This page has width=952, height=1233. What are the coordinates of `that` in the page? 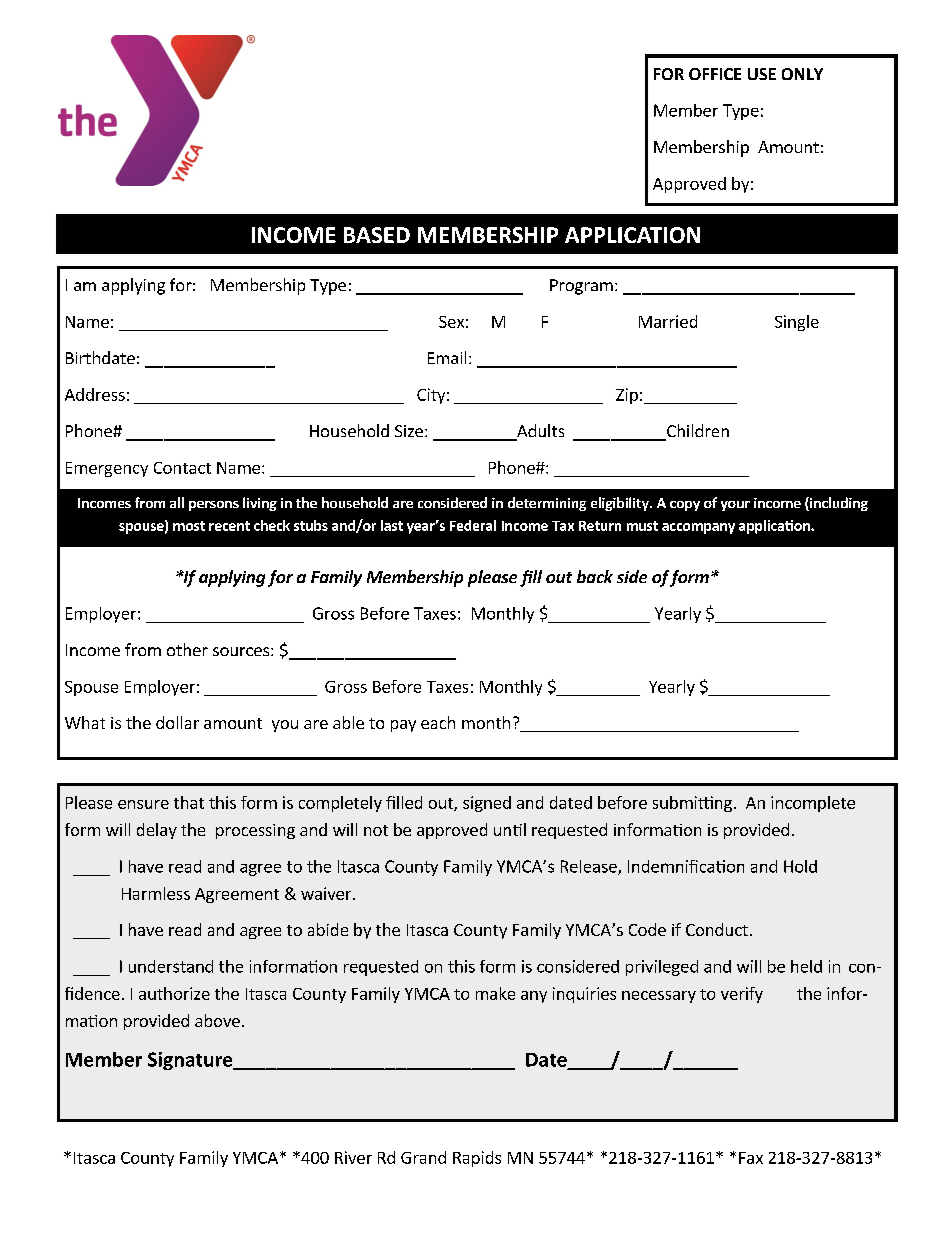 It's located at (189, 802).
